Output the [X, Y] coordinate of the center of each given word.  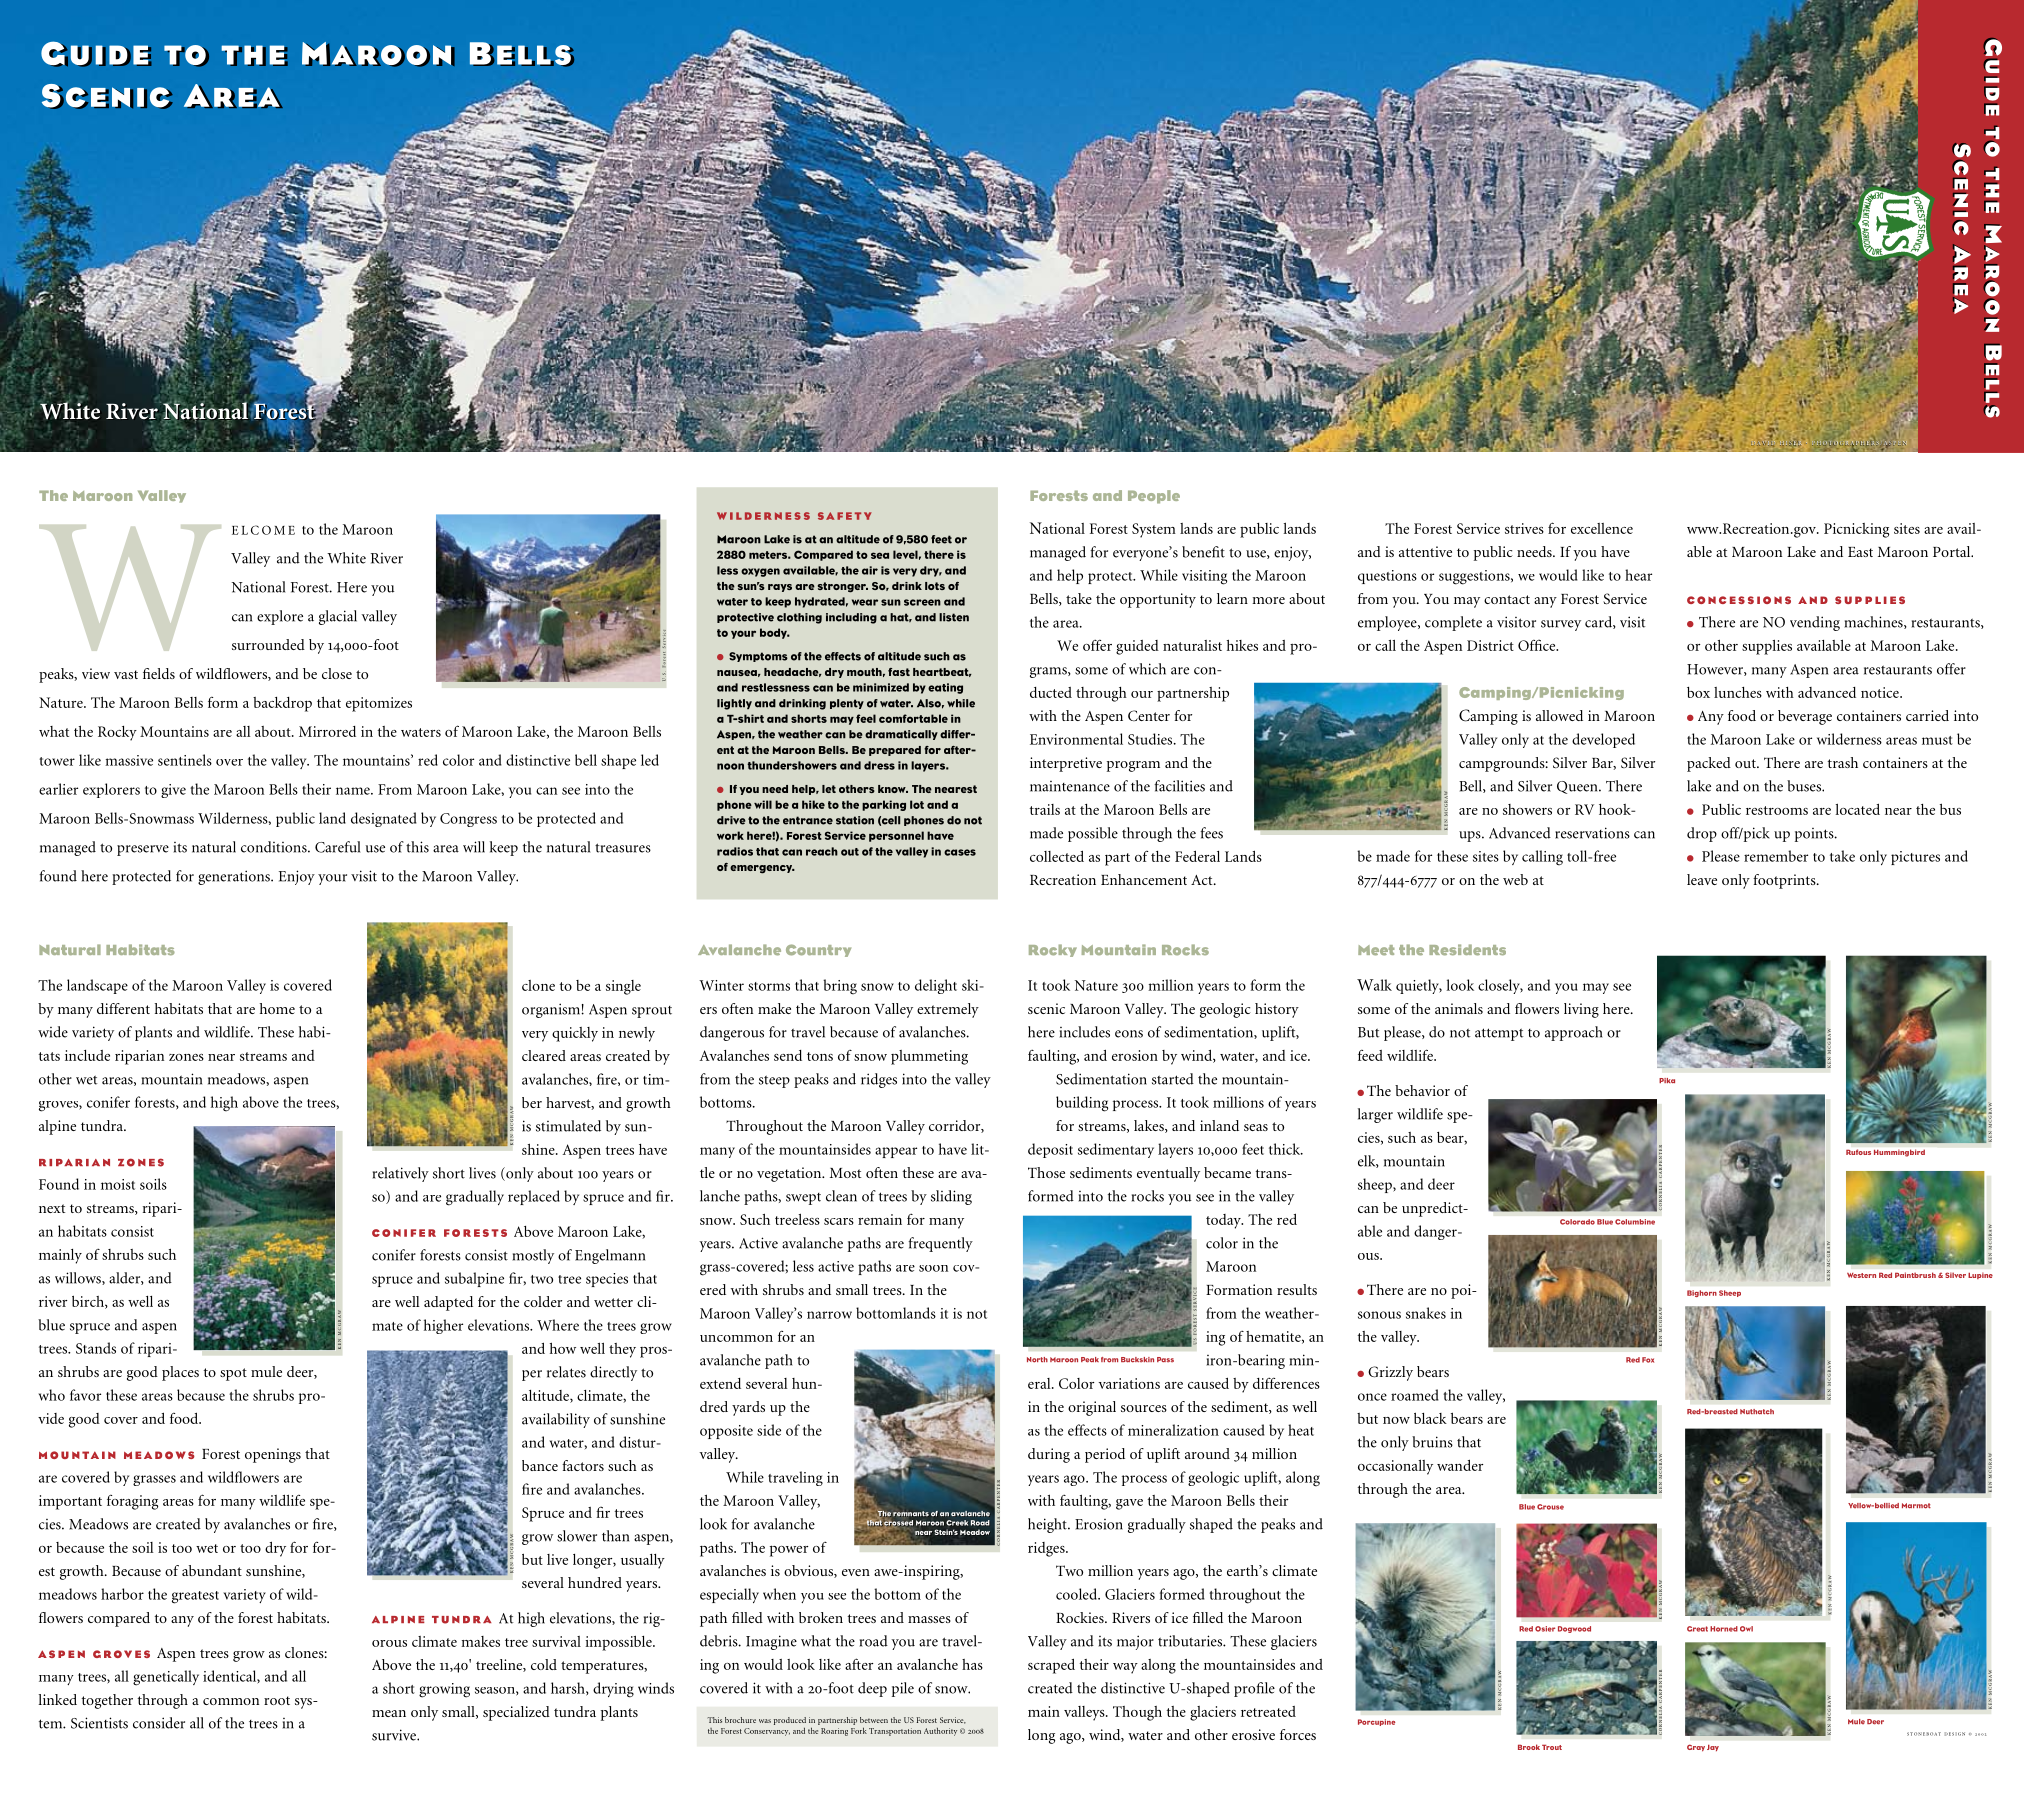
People [1154, 497]
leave [1702, 879]
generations [235, 877]
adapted [448, 1303]
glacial [338, 617]
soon [933, 1268]
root [277, 1700]
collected [1057, 856]
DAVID [1763, 443]
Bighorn [1702, 1293]
